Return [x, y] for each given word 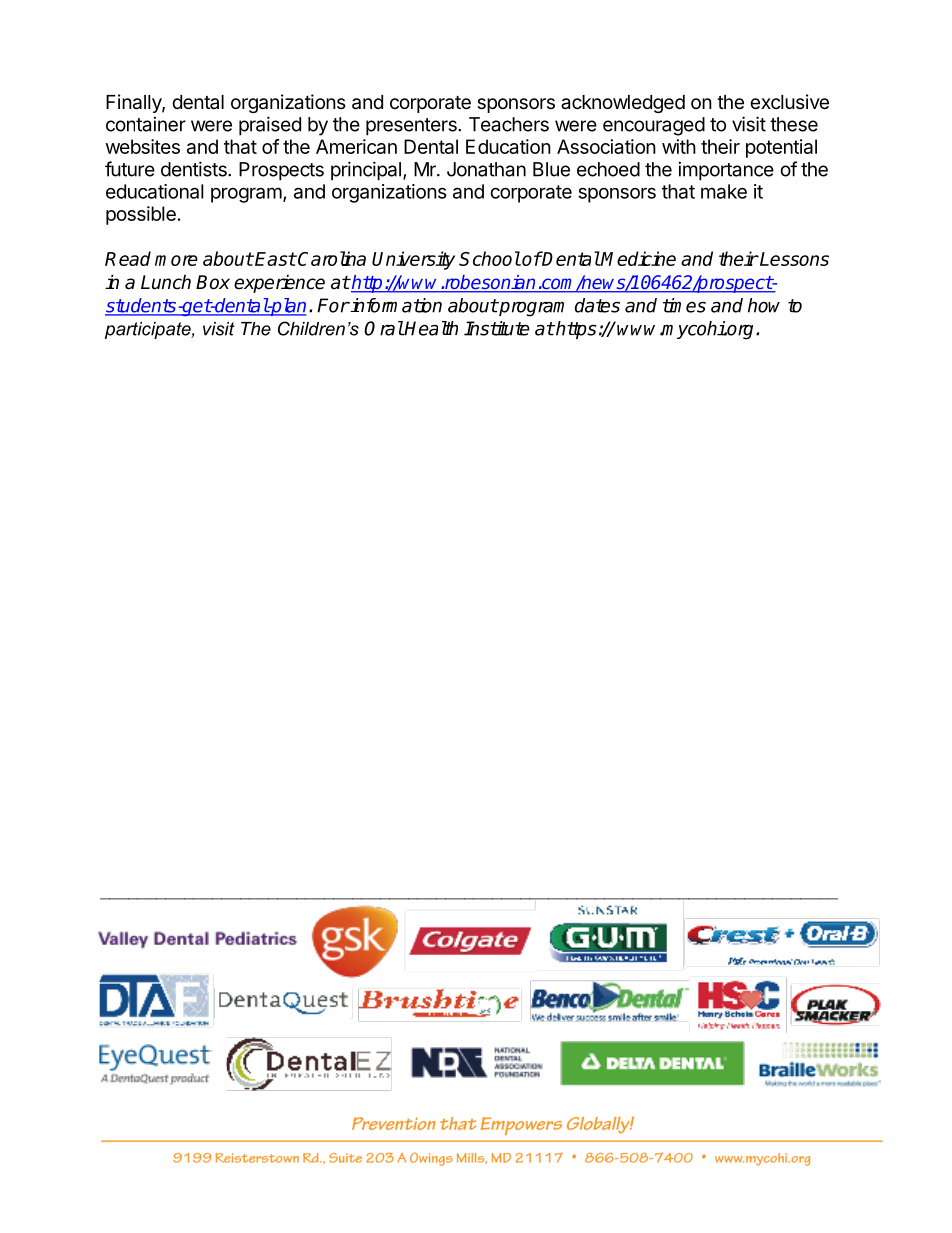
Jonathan [486, 169]
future [130, 169]
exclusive [789, 101]
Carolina [331, 258]
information [395, 305]
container [146, 124]
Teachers [509, 124]
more [176, 260]
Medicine [638, 258]
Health [431, 328]
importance [726, 171]
